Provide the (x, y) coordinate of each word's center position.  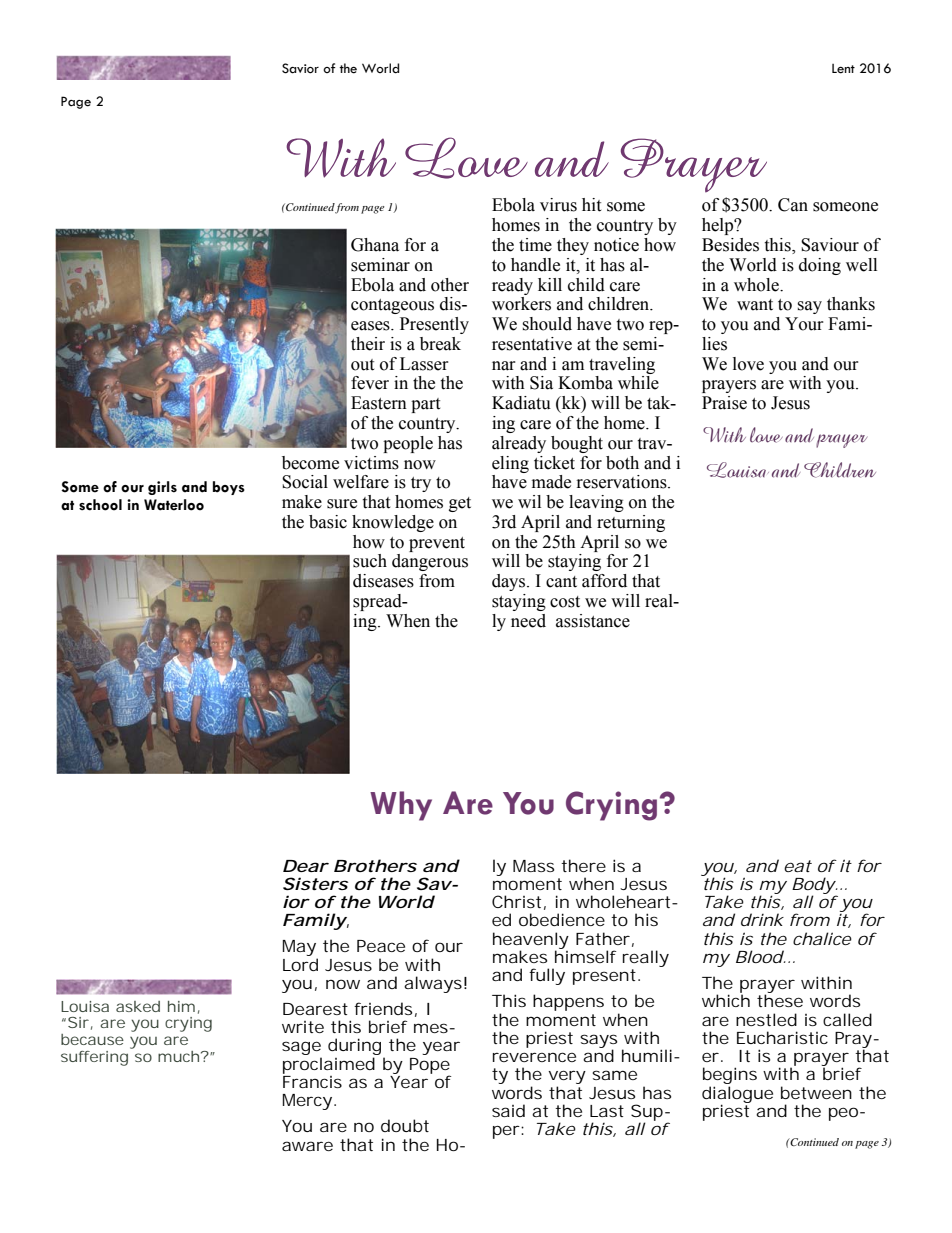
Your (804, 324)
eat (798, 866)
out (362, 365)
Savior (300, 68)
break (440, 344)
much (178, 1056)
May (300, 949)
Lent (843, 69)
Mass (533, 866)
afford (604, 581)
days (510, 582)
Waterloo (174, 505)
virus (558, 205)
